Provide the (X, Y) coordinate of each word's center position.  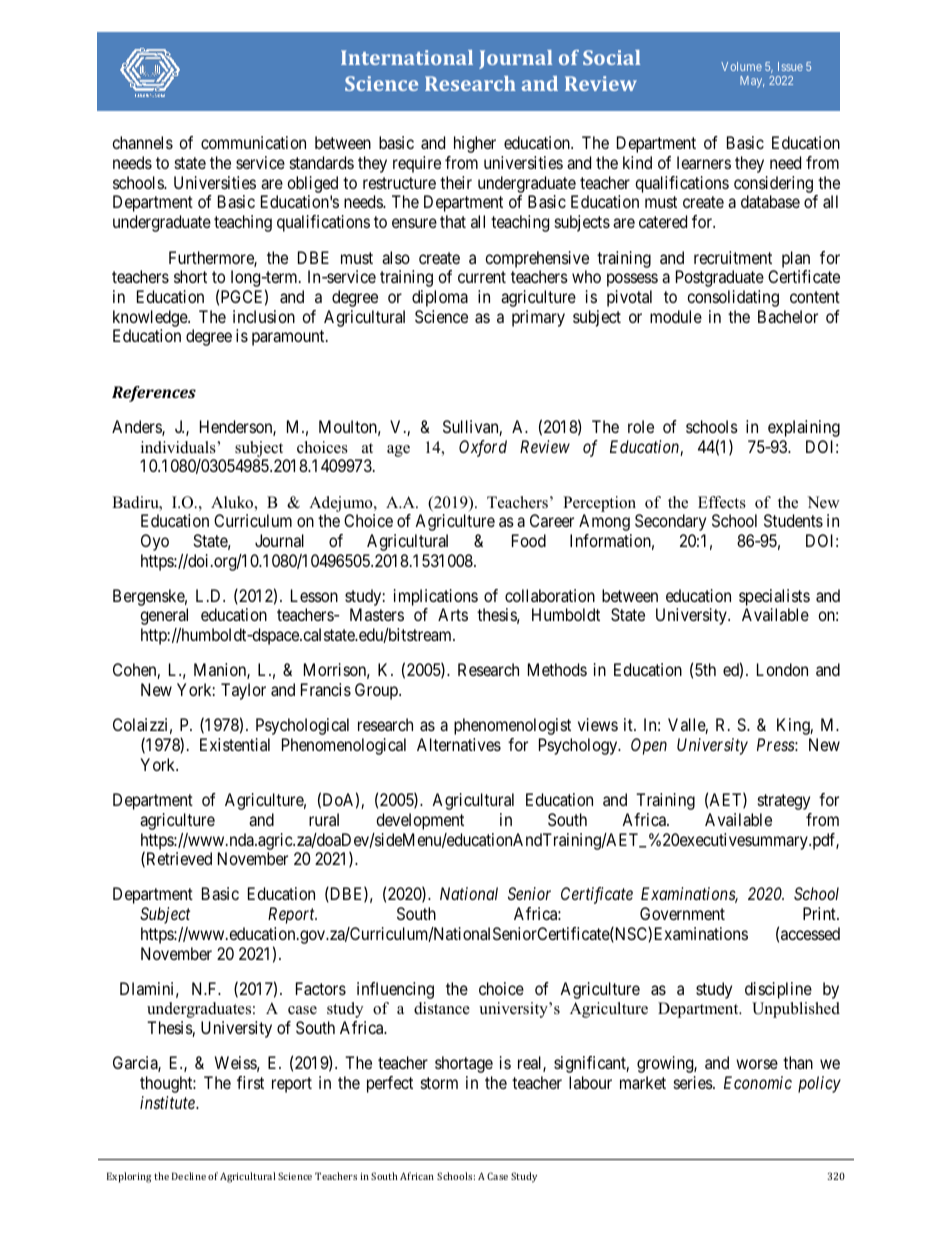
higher (475, 144)
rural (324, 819)
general (164, 616)
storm (439, 1083)
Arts (453, 614)
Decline (189, 1176)
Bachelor (788, 316)
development (420, 821)
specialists (774, 599)
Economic (758, 1082)
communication (253, 142)
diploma (440, 298)
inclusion (264, 316)
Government (682, 913)
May (752, 82)
